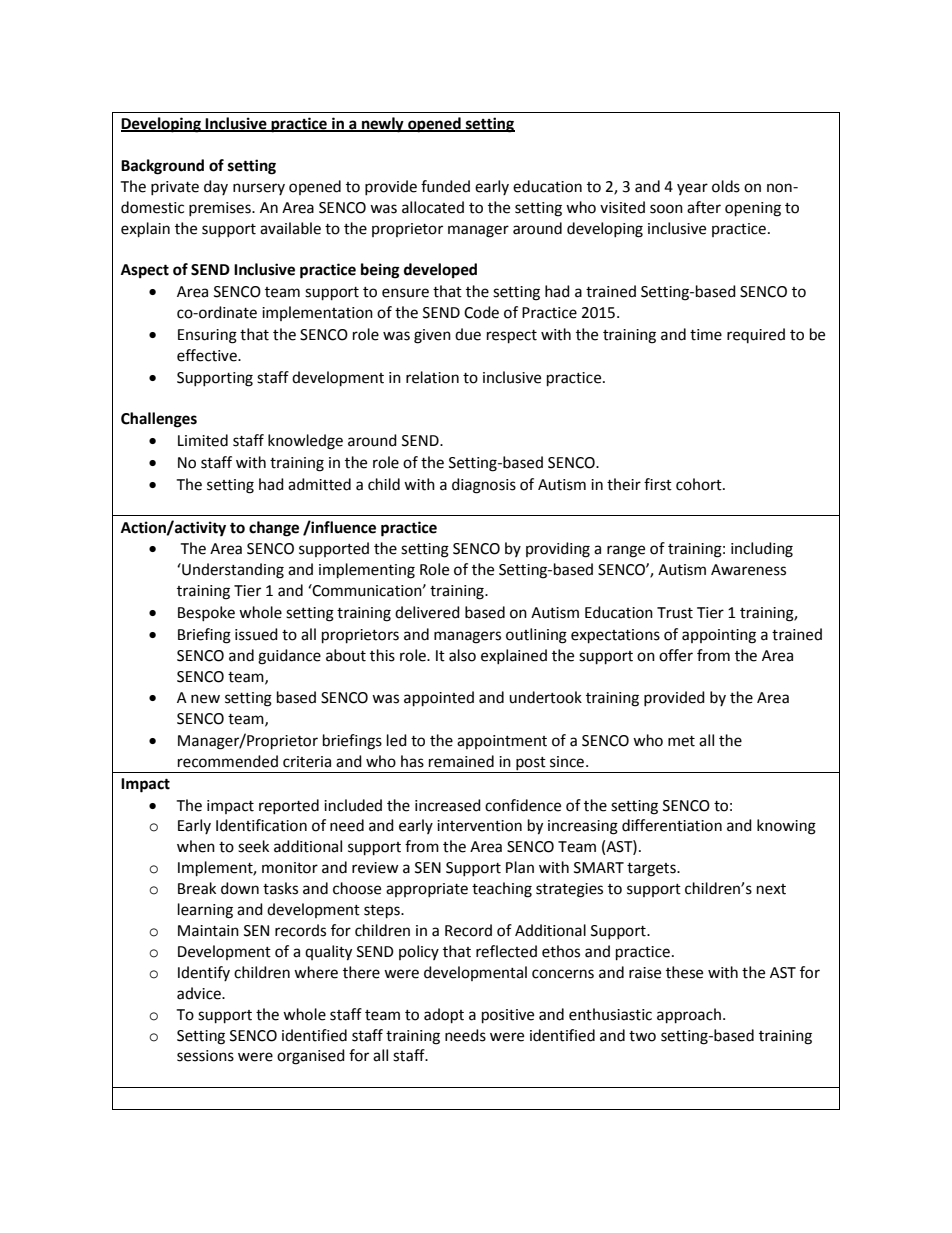 The image size is (952, 1233). What do you see at coordinates (726, 186) in the image?
I see `olds` at bounding box center [726, 186].
